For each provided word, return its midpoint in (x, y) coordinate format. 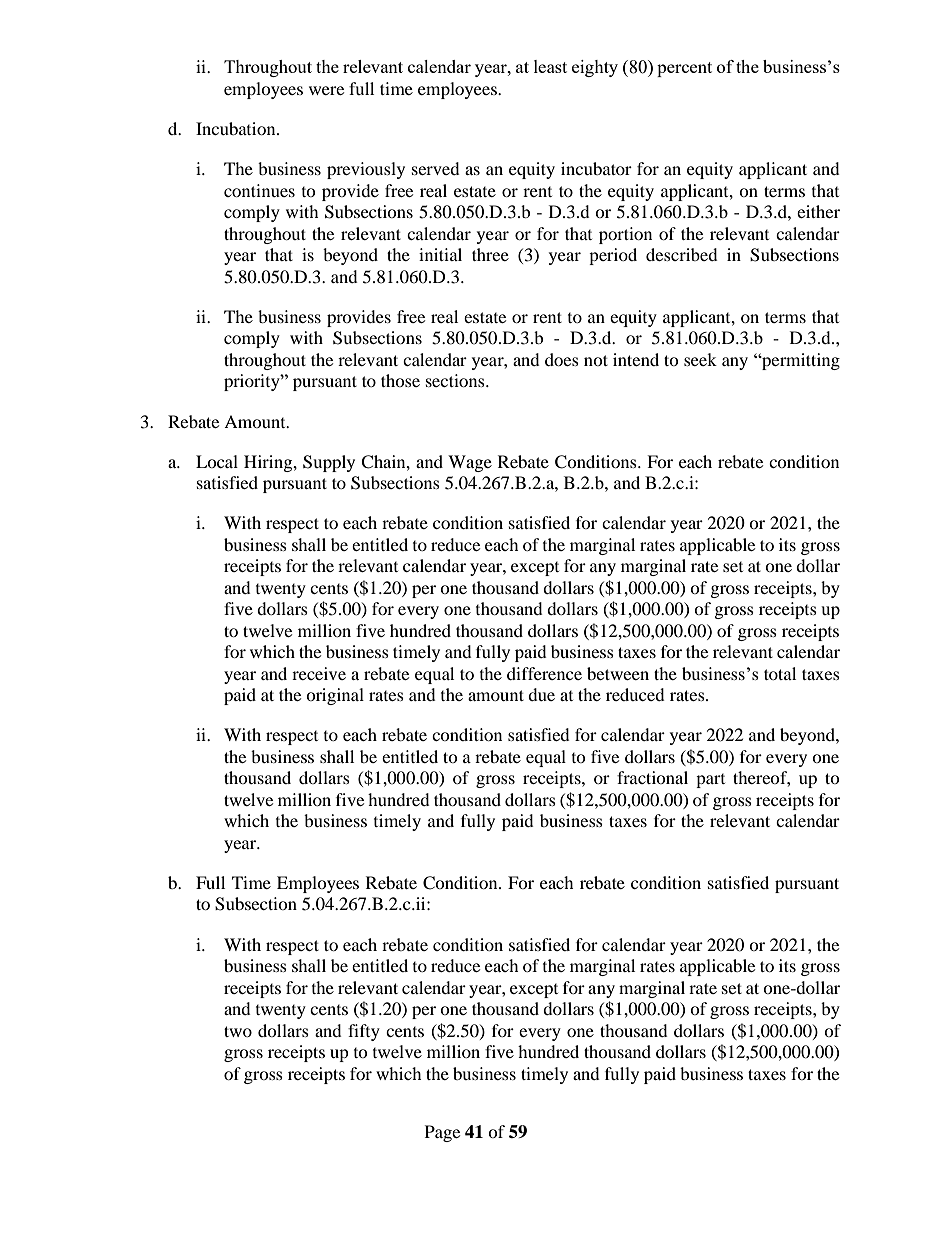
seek (700, 359)
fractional (652, 777)
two (238, 1031)
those (400, 380)
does (562, 359)
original (335, 696)
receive (319, 673)
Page (442, 1133)
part (710, 781)
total (780, 673)
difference (544, 673)
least (550, 66)
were (326, 90)
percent (684, 69)
